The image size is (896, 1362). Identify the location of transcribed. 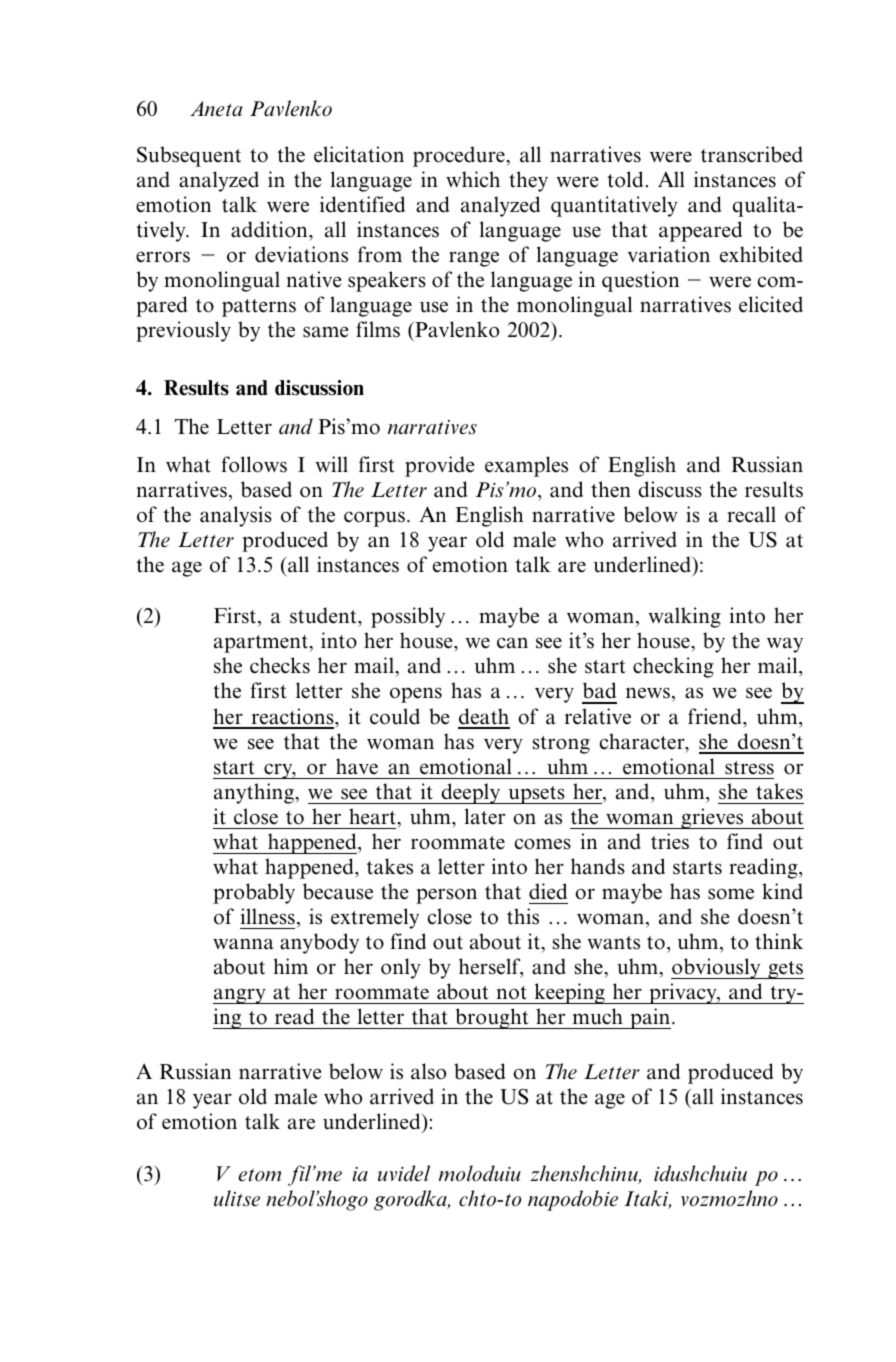
(752, 154).
